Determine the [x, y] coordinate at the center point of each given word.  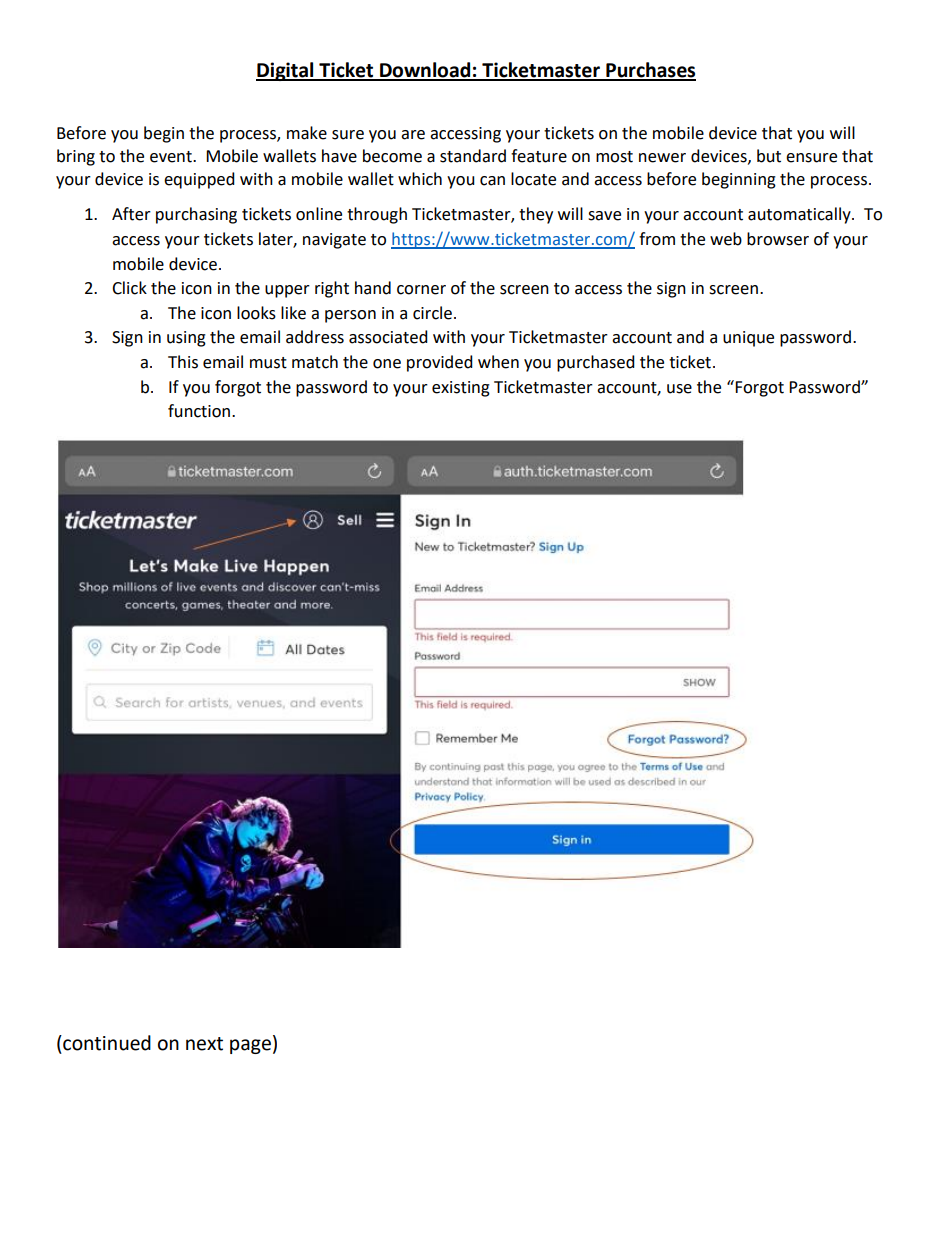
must [268, 363]
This [183, 362]
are [413, 135]
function [200, 411]
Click [129, 288]
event [172, 157]
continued [106, 1043]
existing [461, 389]
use [679, 389]
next [204, 1044]
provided [440, 363]
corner [421, 290]
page [250, 1046]
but [769, 156]
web [726, 239]
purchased [596, 363]
